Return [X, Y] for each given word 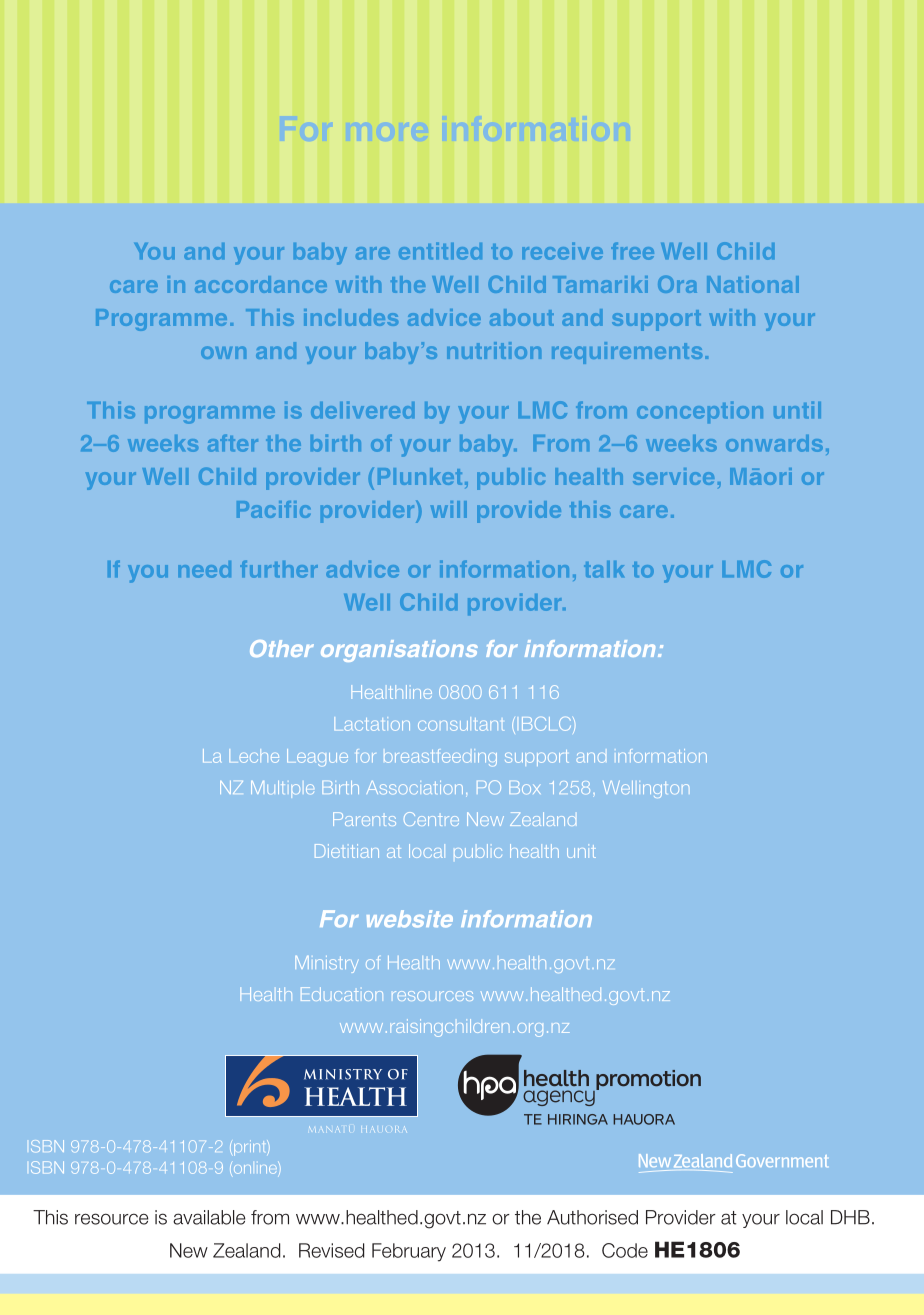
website [410, 919]
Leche [254, 756]
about [522, 317]
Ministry [326, 964]
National [753, 284]
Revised [331, 1250]
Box [524, 787]
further [279, 569]
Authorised [592, 1217]
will [449, 509]
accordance [261, 284]
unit [581, 851]
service [673, 476]
